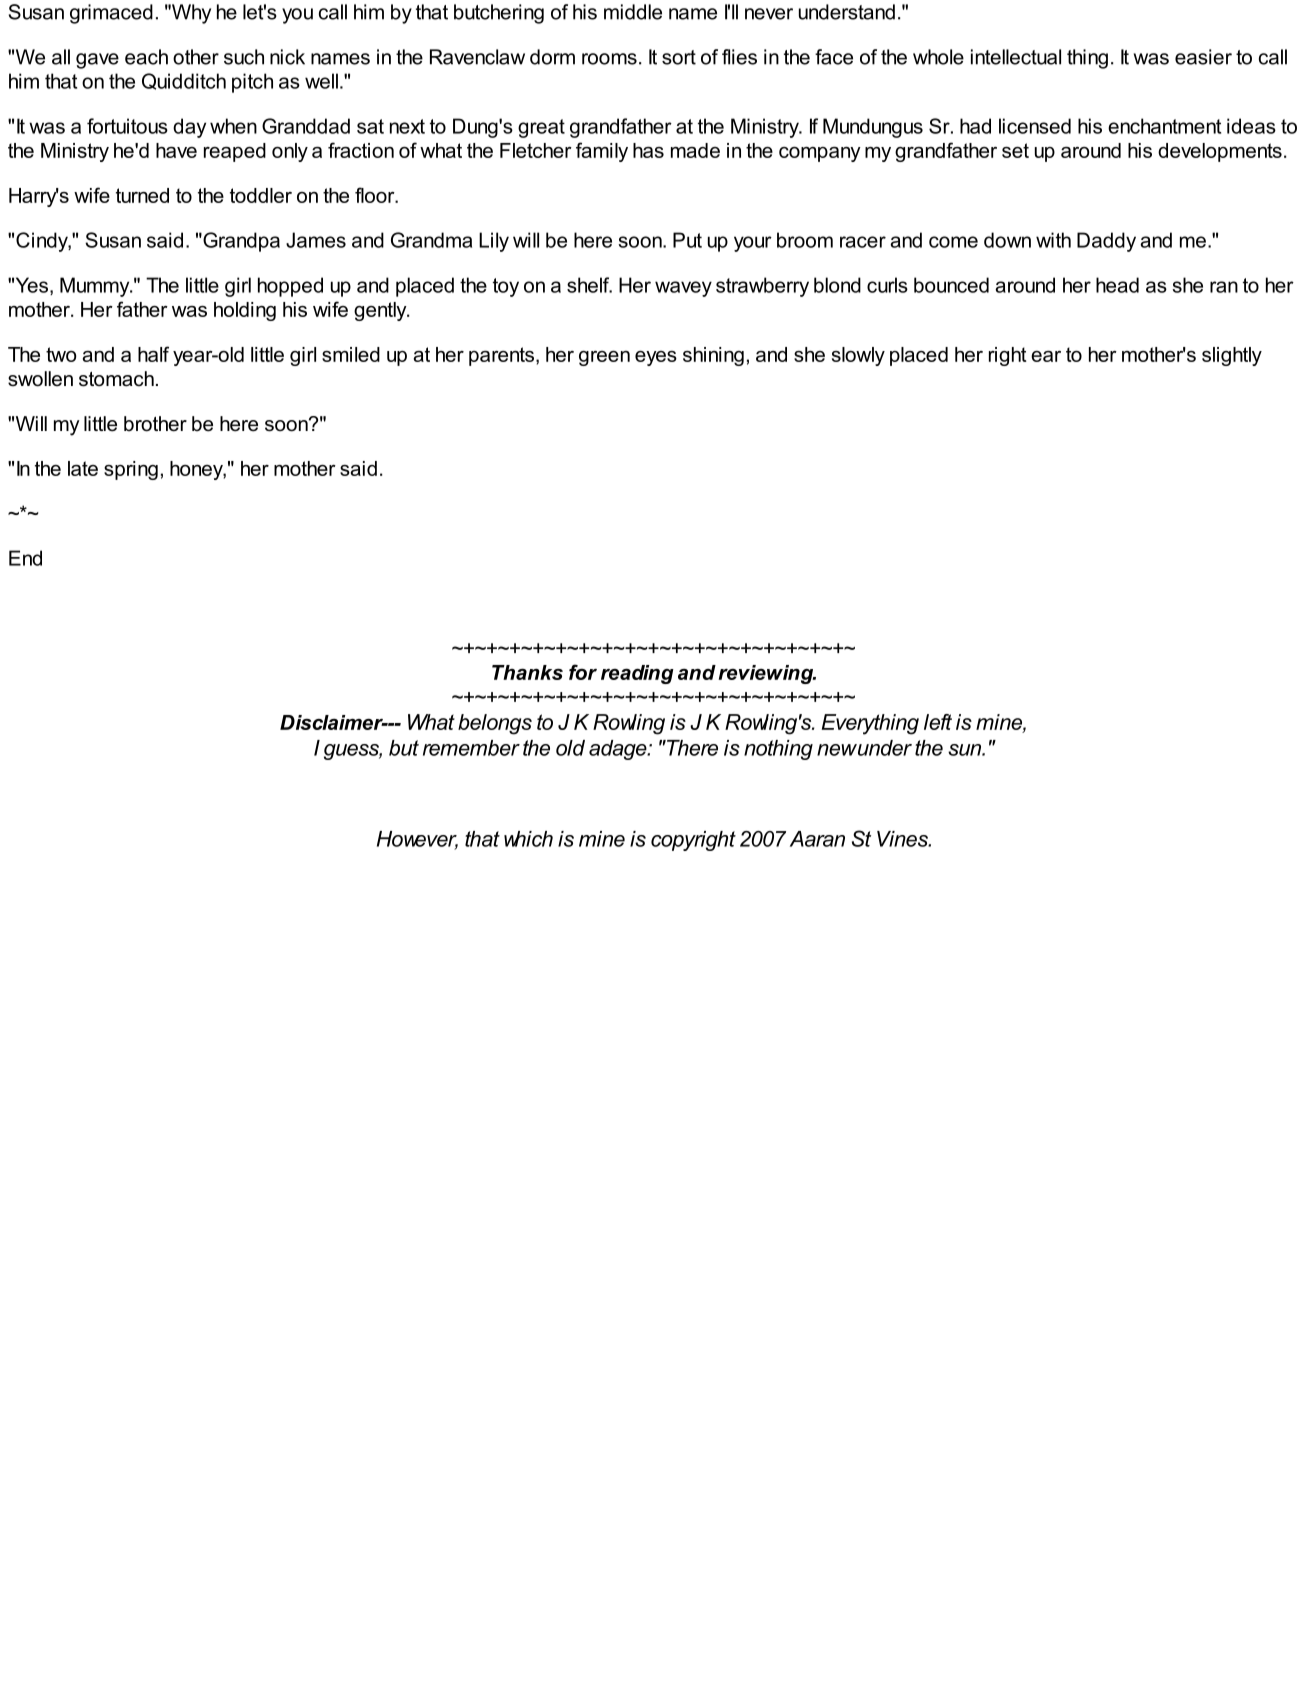  Describe the element at coordinates (417, 840) in the screenshot. I see `However` at that location.
